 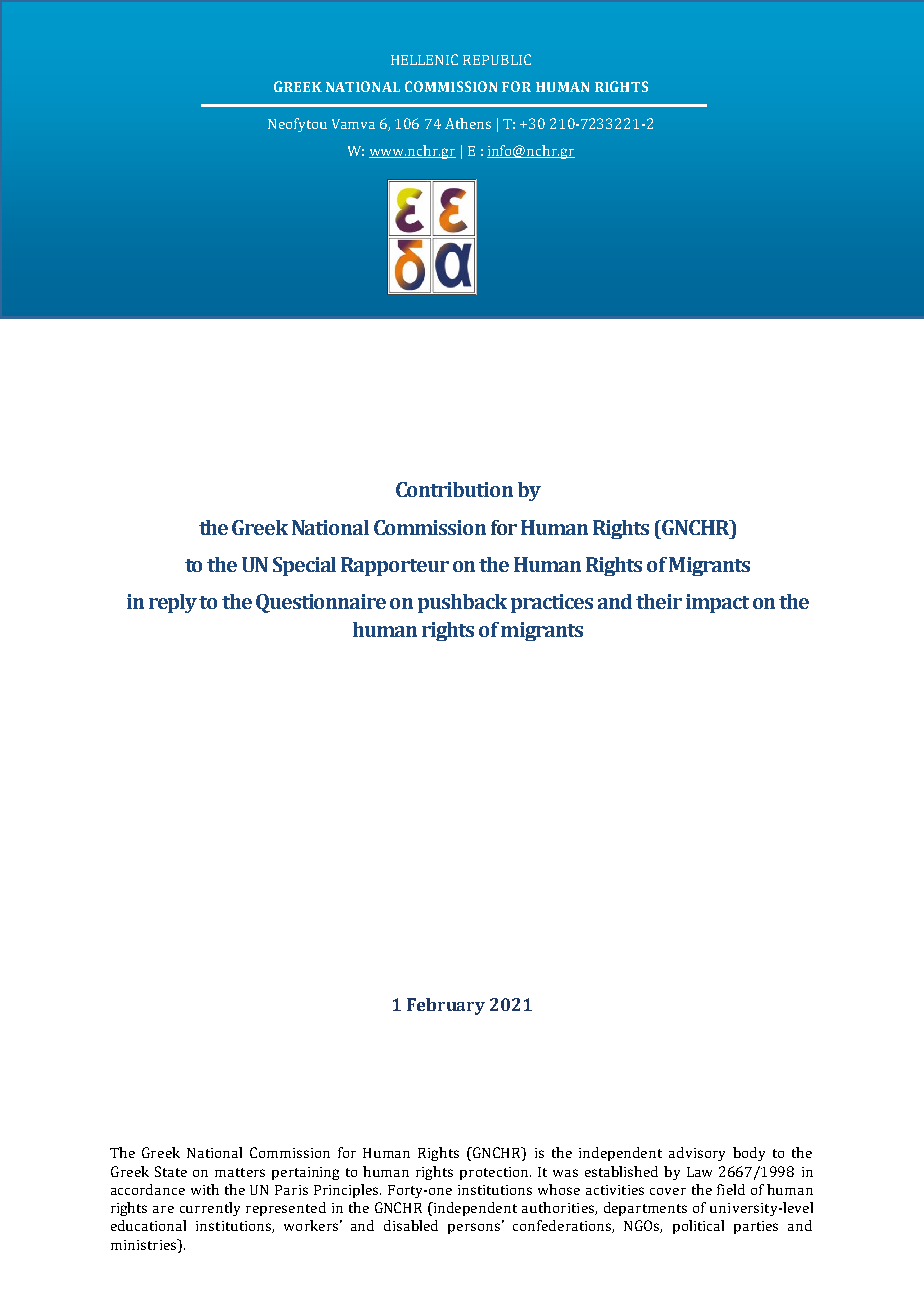 I want to click on HELLENIC, so click(x=424, y=59).
